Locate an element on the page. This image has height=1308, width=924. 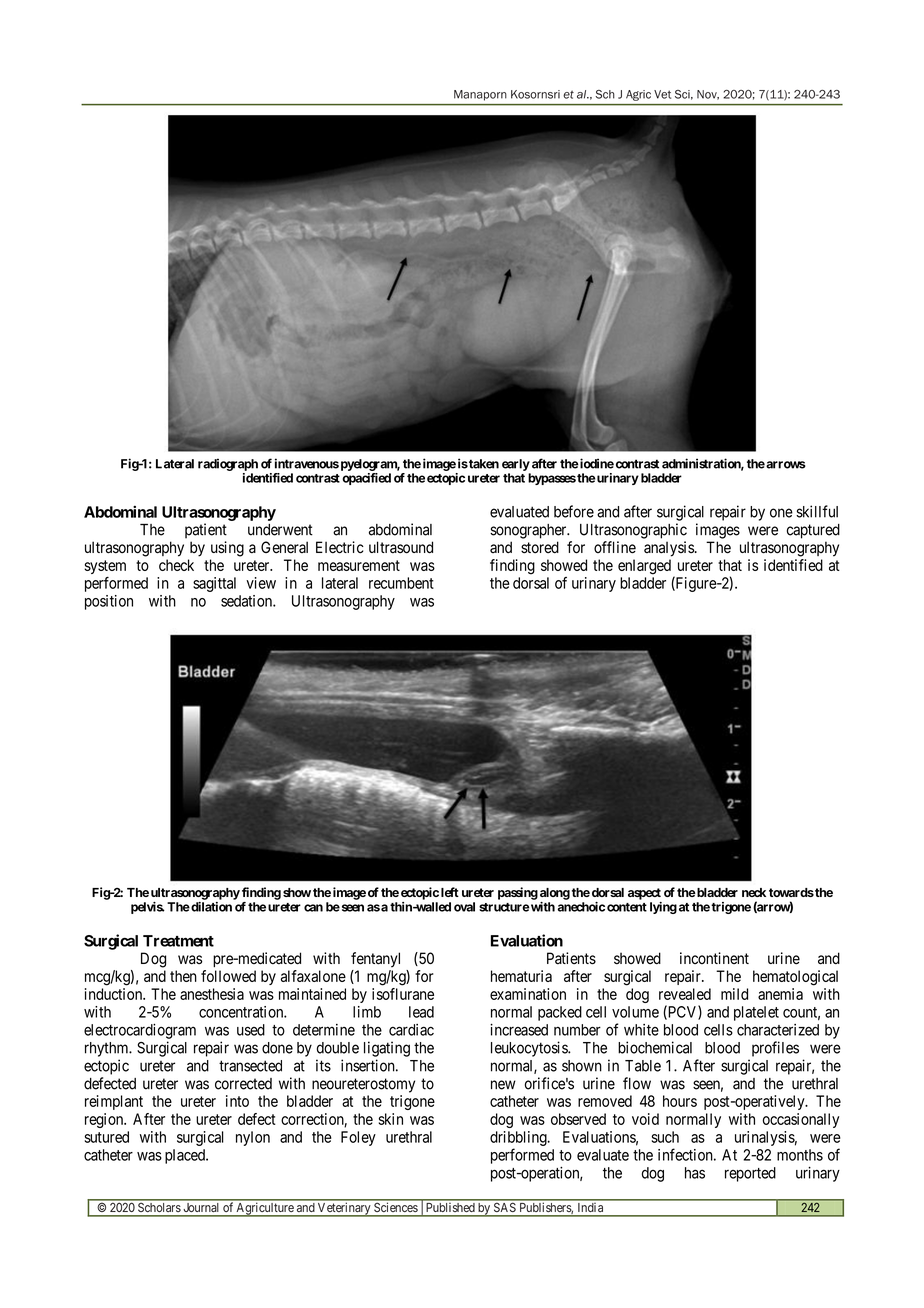
incontinent is located at coordinates (714, 958).
